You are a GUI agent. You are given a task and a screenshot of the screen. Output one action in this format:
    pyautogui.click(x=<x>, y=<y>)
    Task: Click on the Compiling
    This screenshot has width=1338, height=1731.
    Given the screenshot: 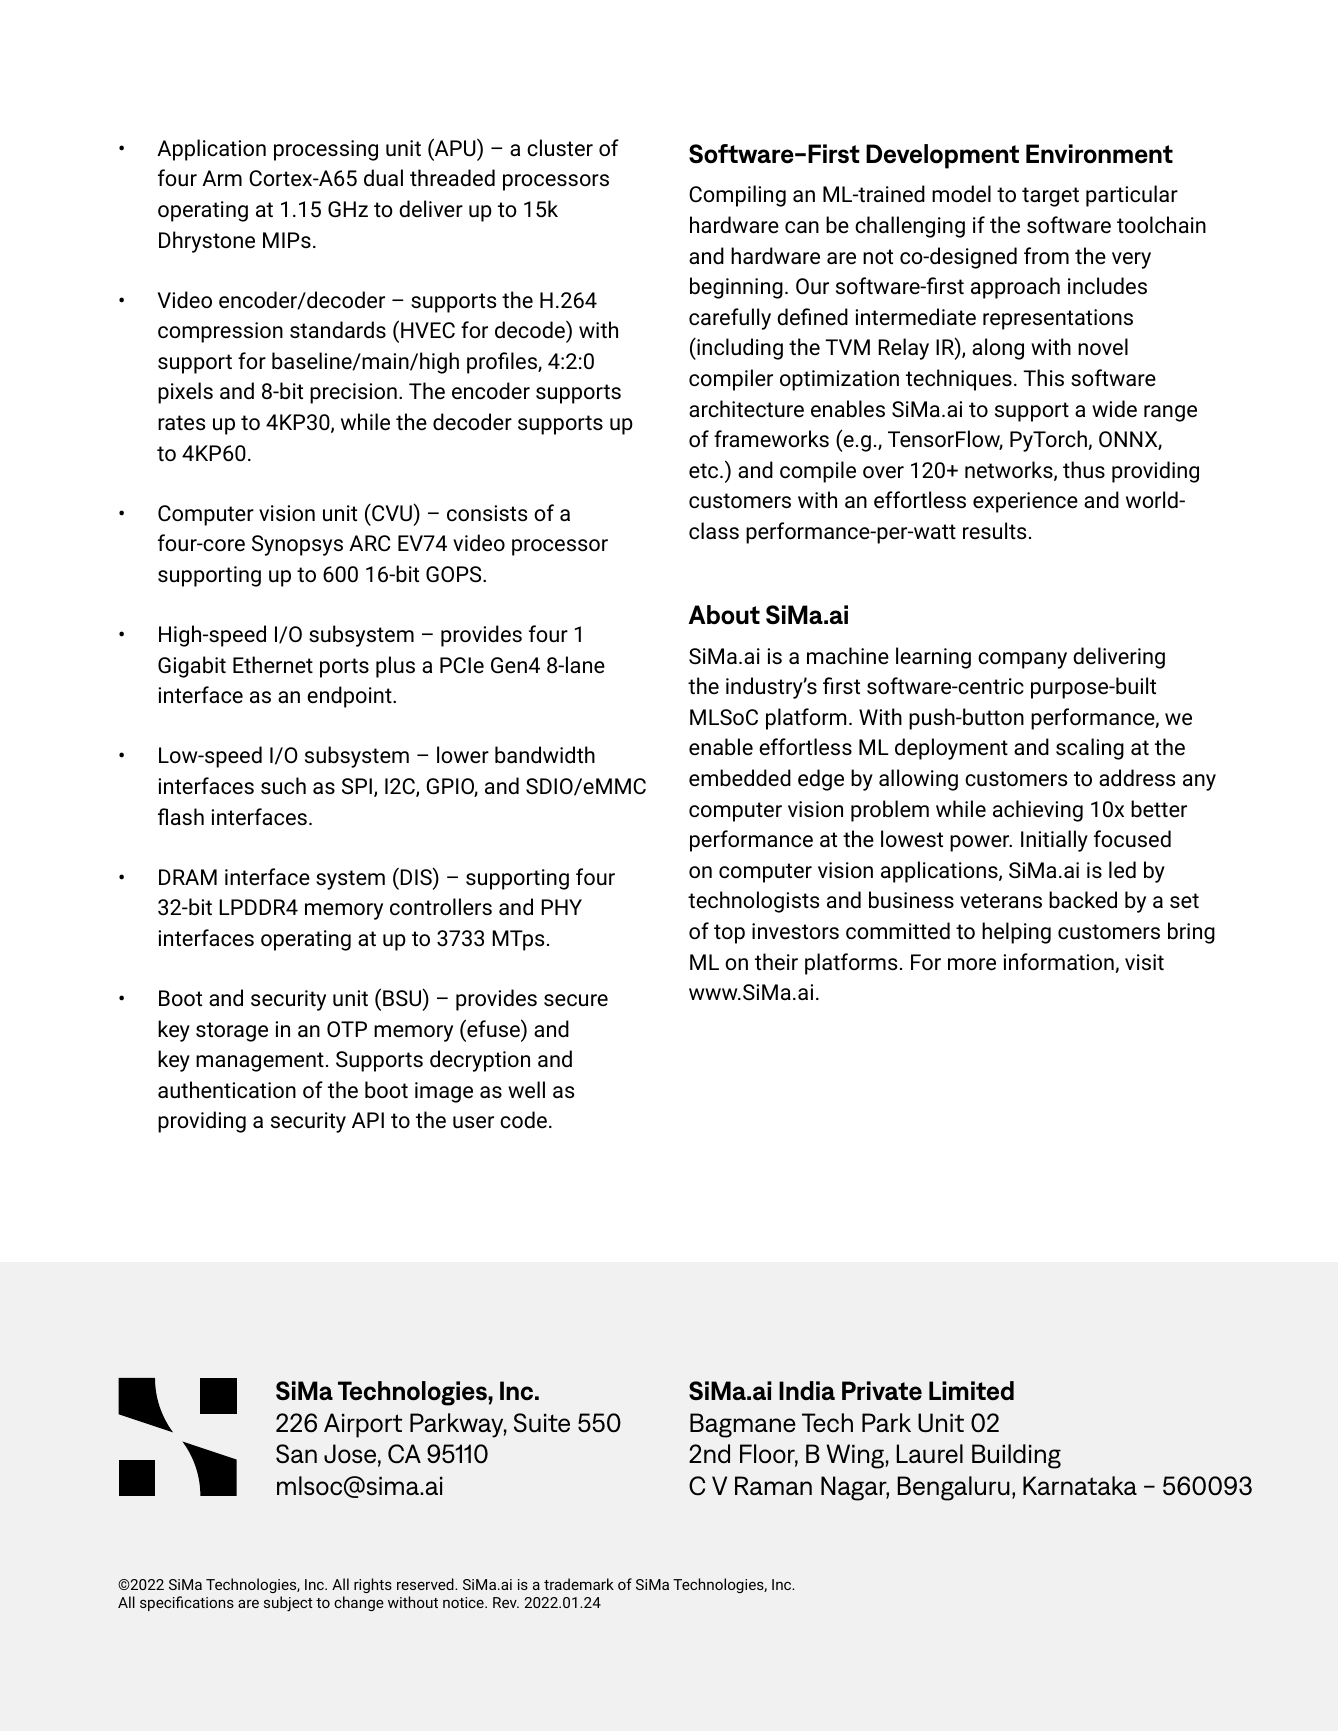 What is the action you would take?
    pyautogui.click(x=737, y=196)
